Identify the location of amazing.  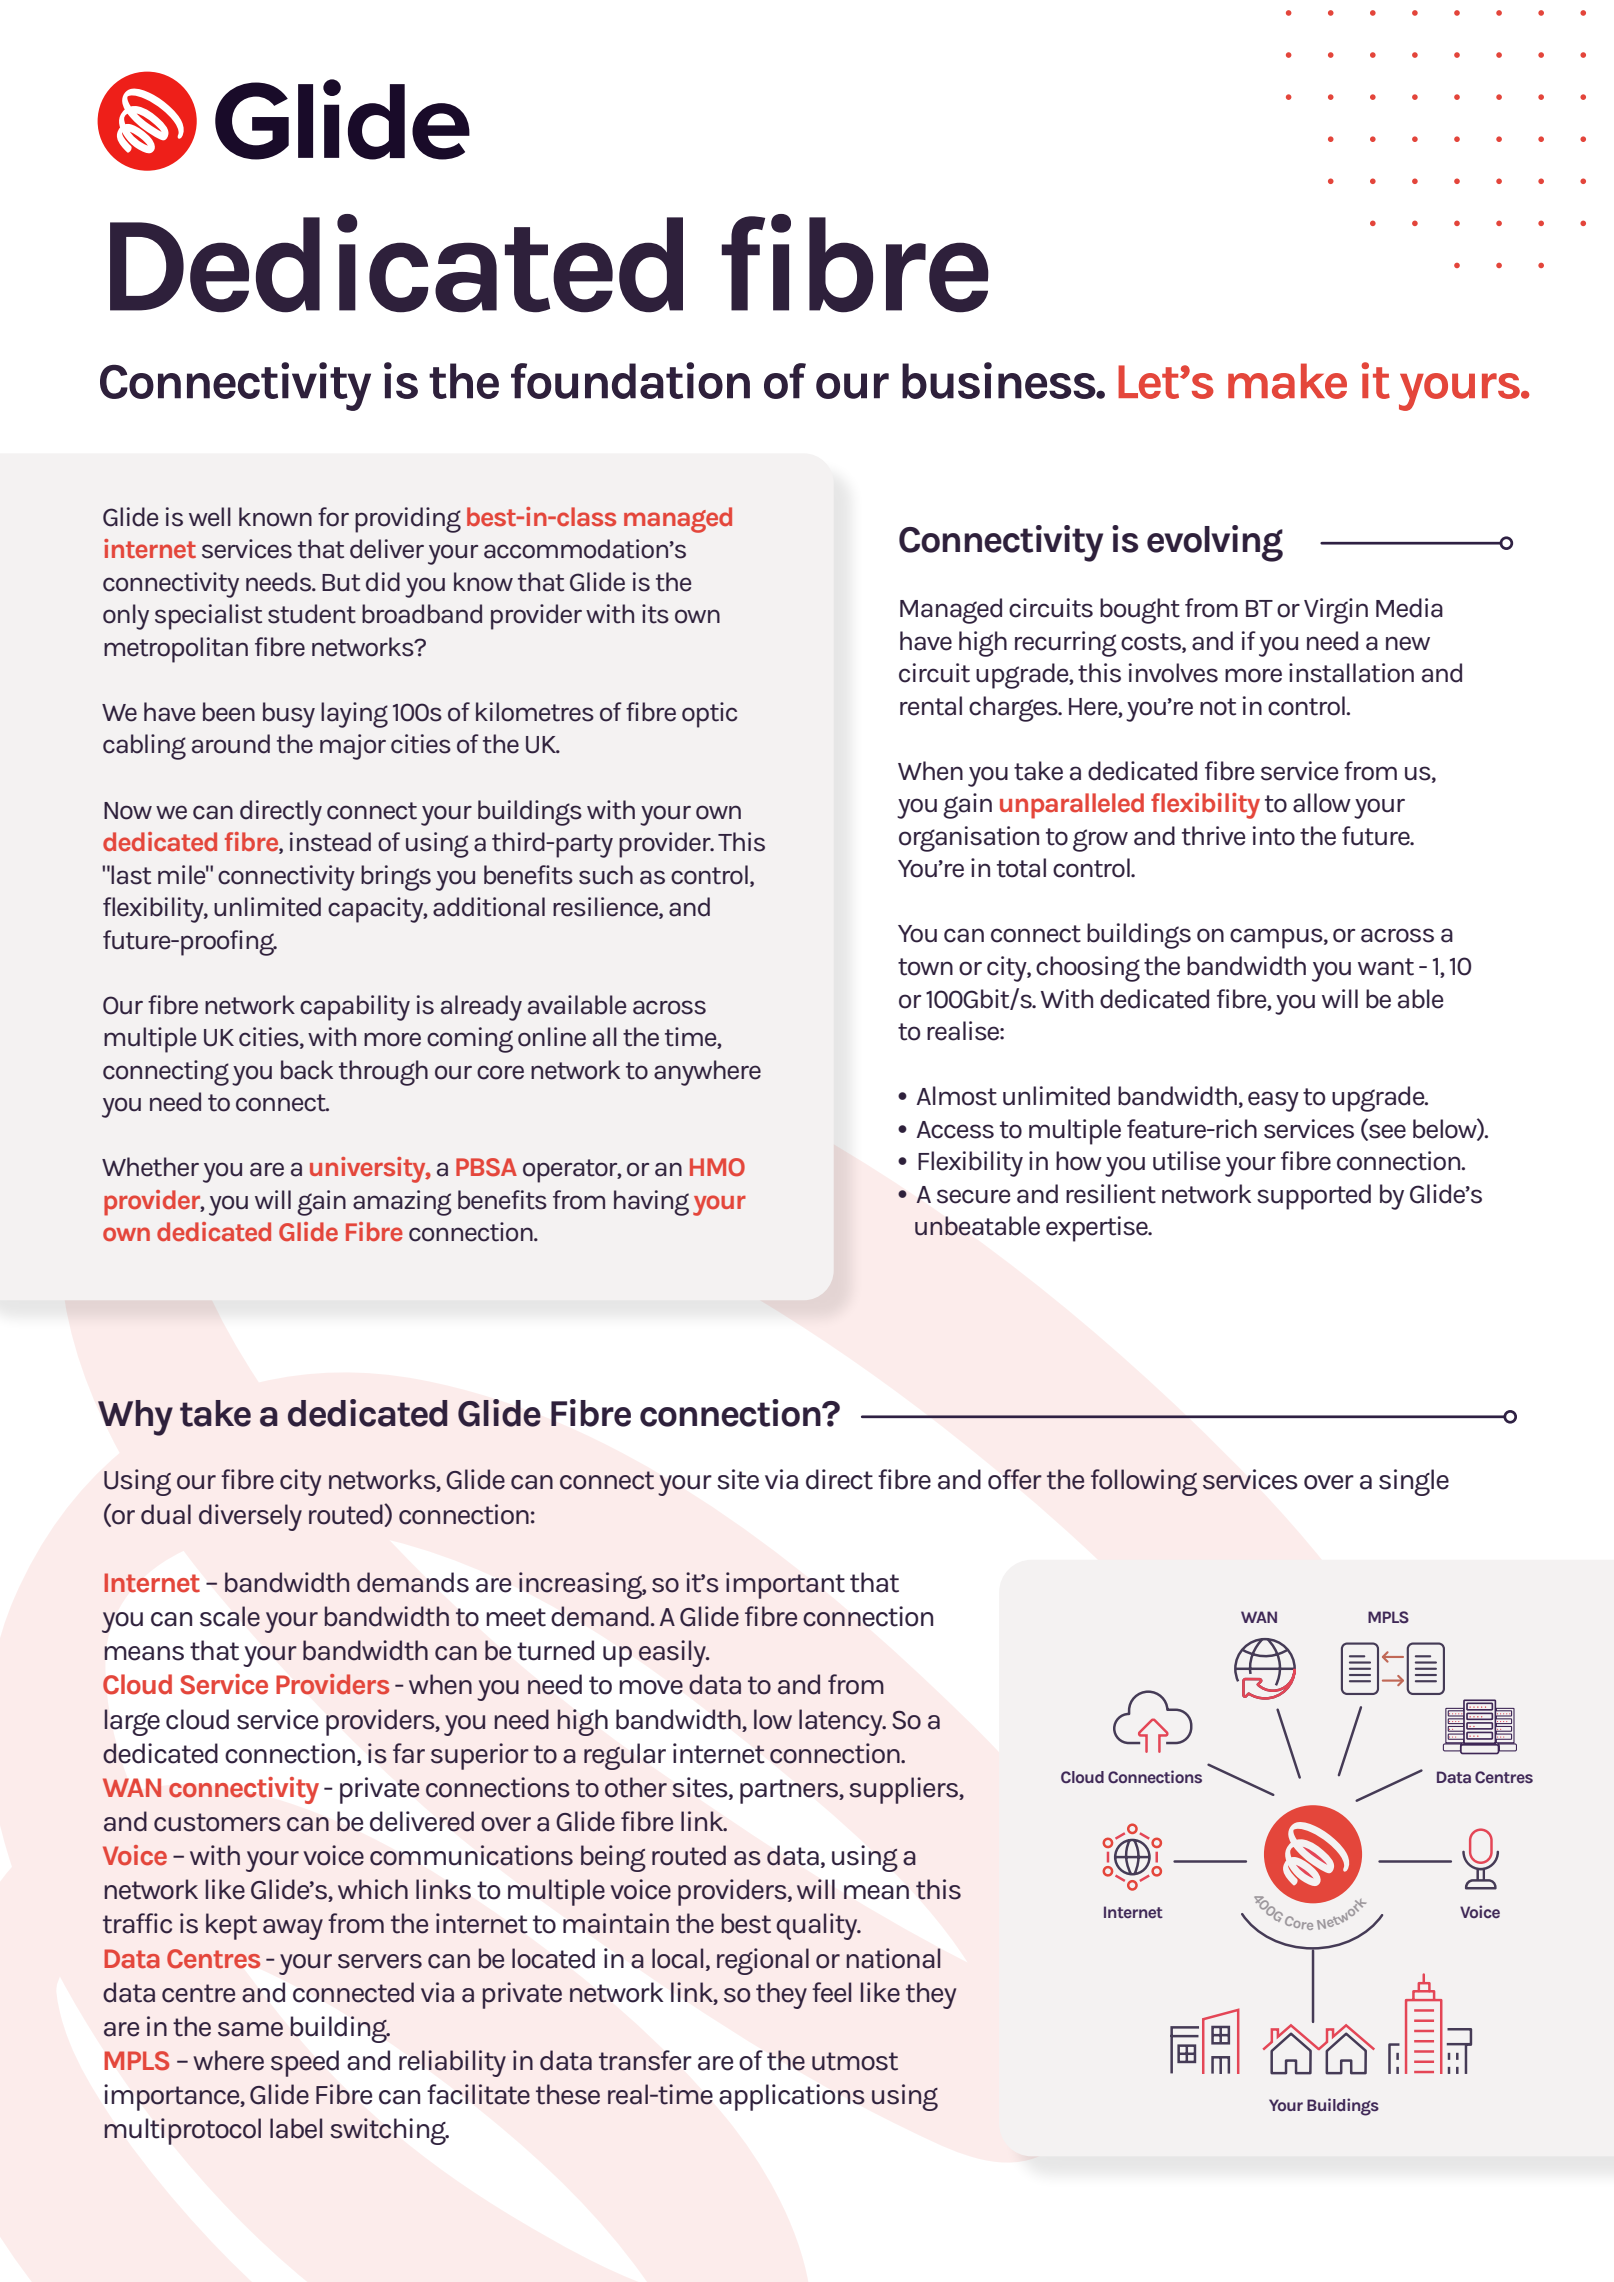
(402, 1203).
